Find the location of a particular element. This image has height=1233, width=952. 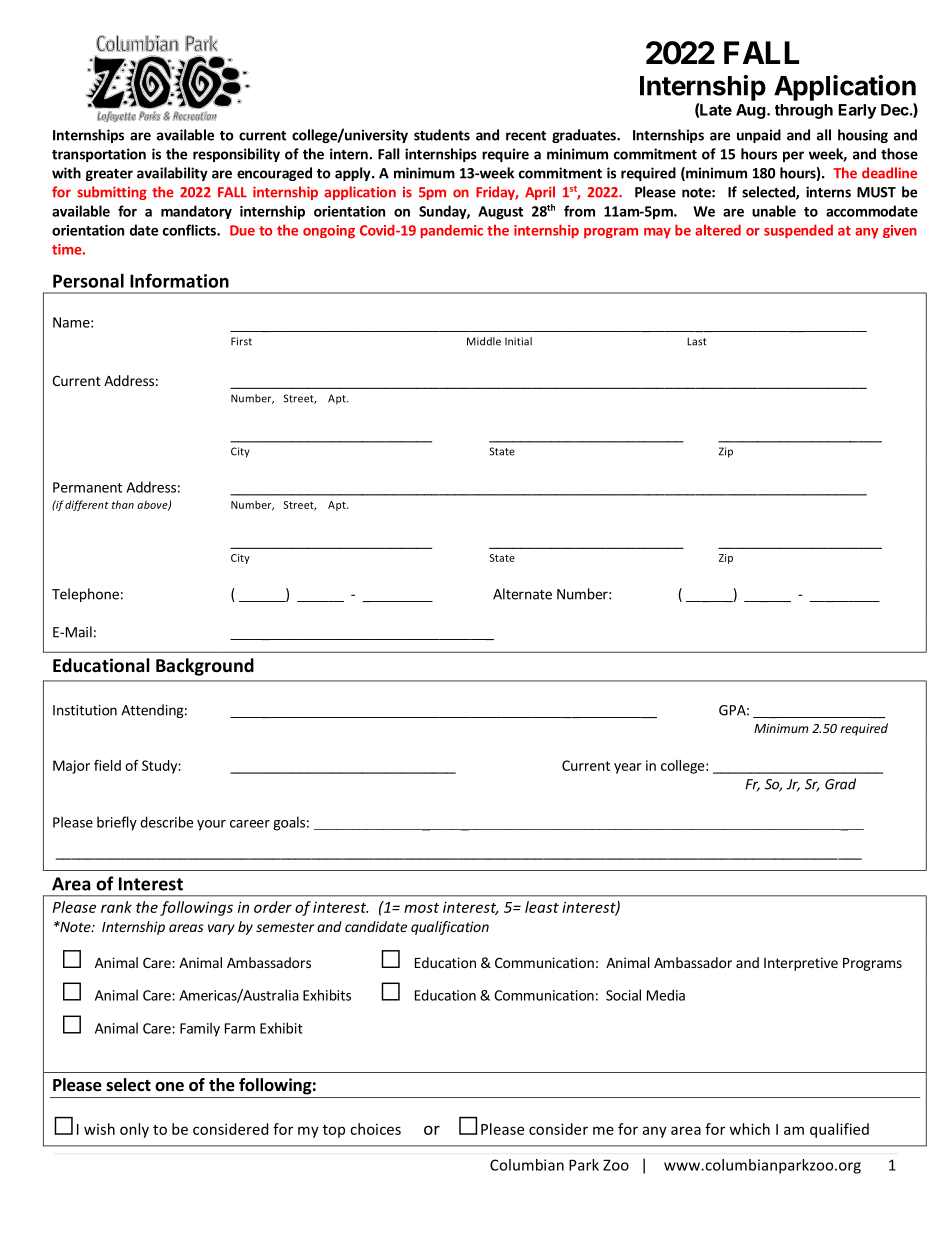

students is located at coordinates (442, 135).
